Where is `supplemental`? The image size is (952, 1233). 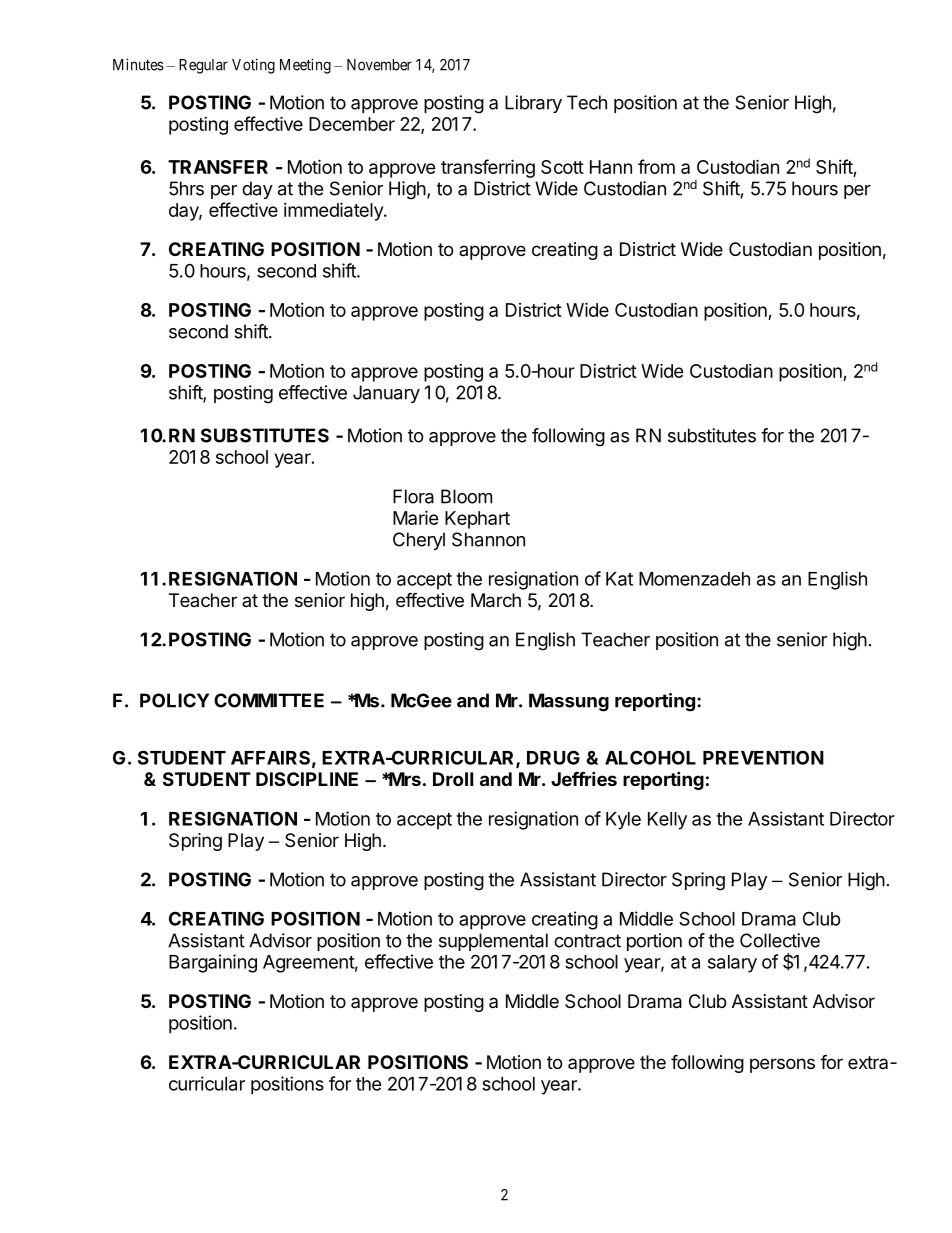 supplemental is located at coordinates (493, 942).
